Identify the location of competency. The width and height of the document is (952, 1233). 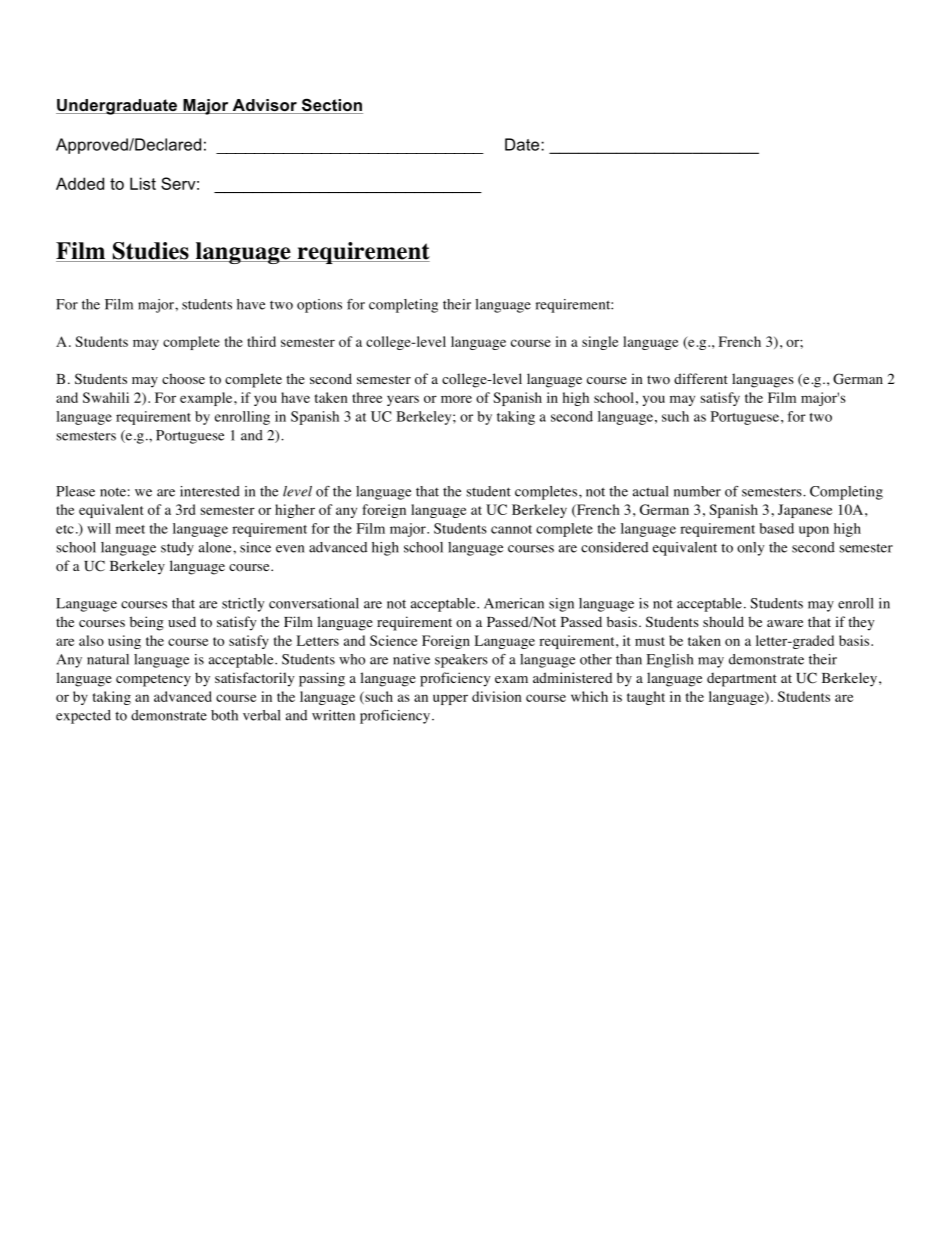
(153, 680).
